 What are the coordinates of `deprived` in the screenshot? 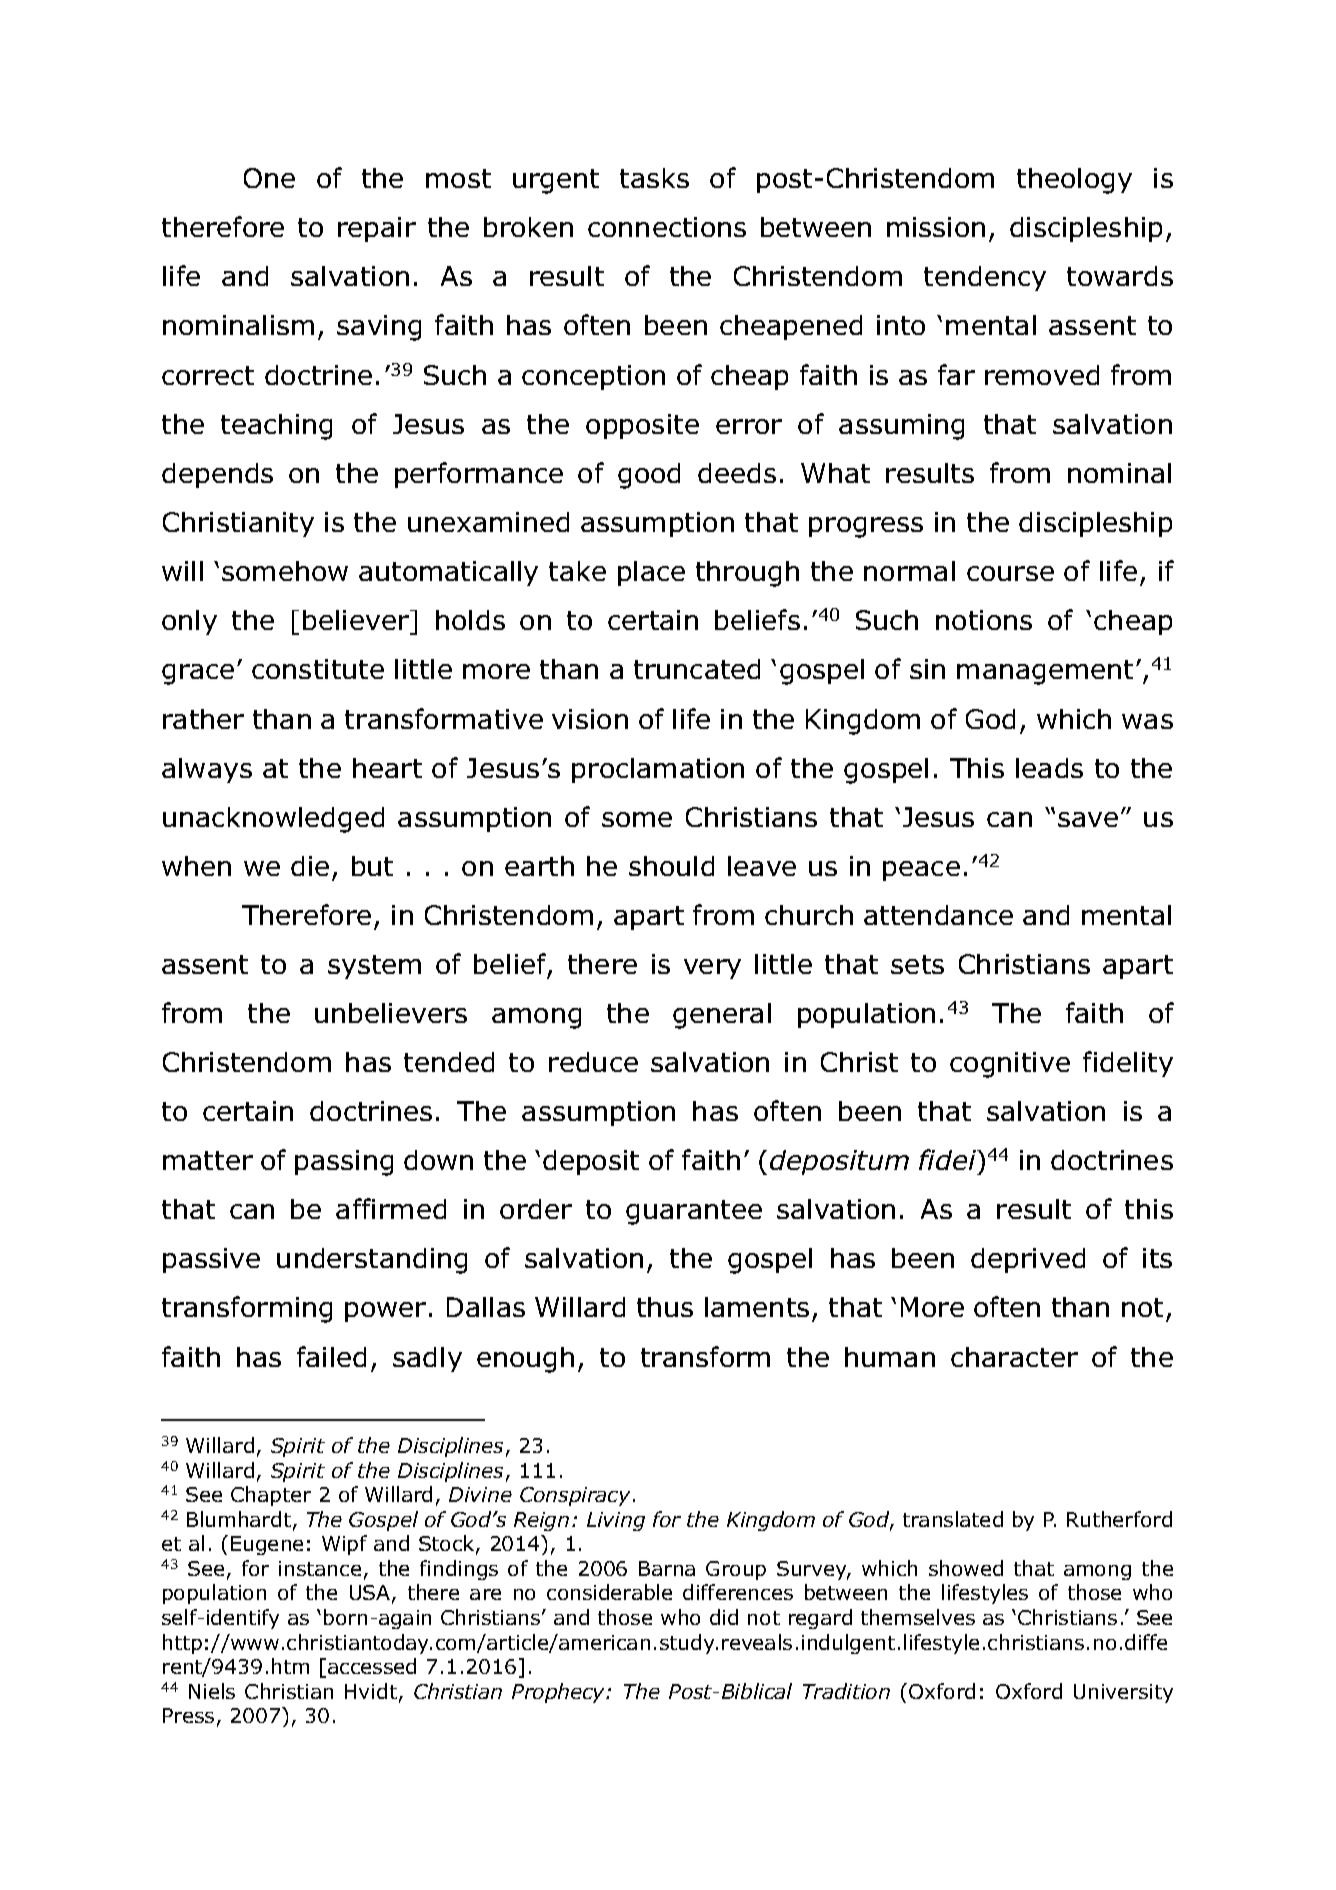 It's located at (1028, 1260).
